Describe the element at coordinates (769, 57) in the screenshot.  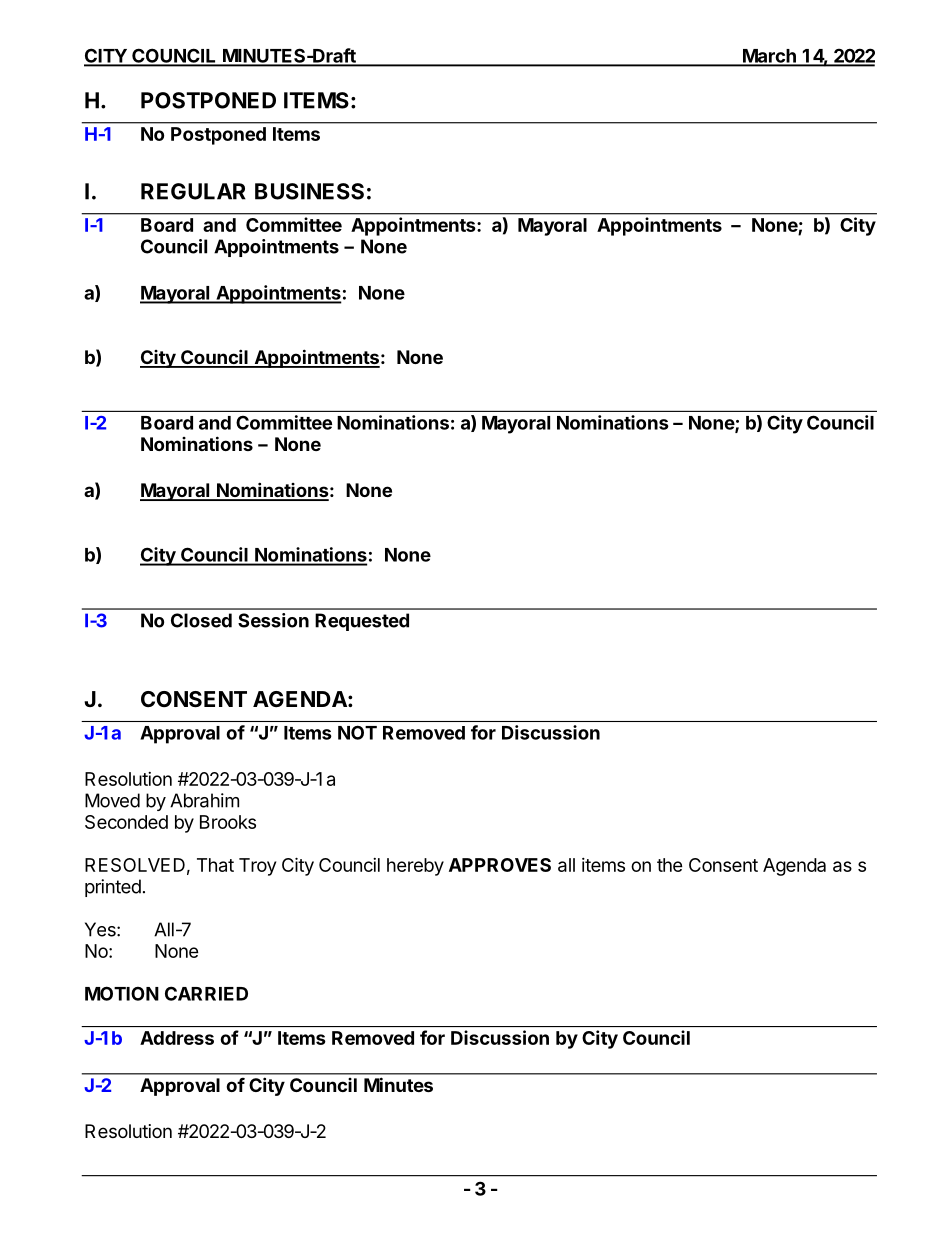
I see `March` at that location.
